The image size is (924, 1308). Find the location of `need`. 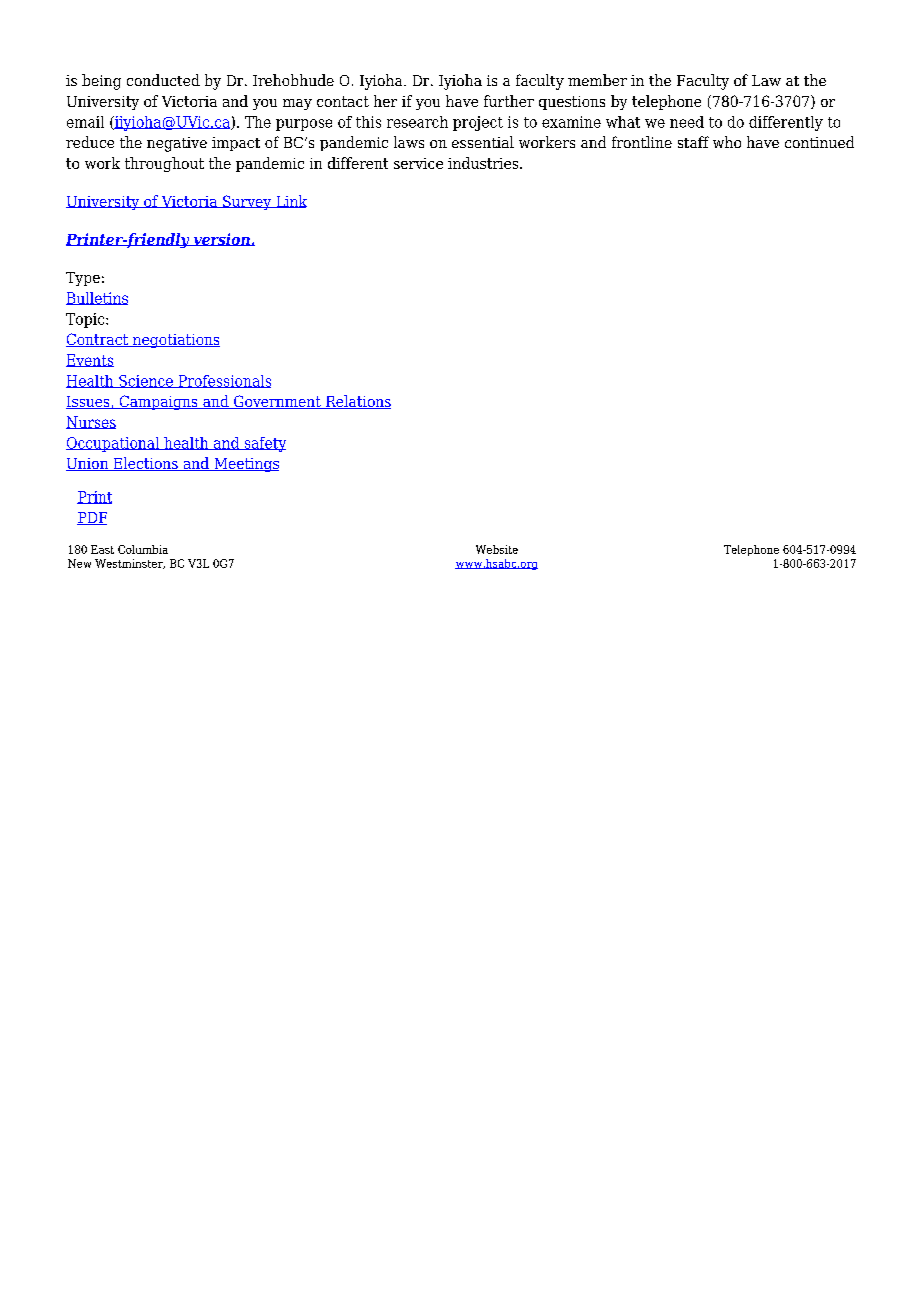

need is located at coordinates (687, 122).
